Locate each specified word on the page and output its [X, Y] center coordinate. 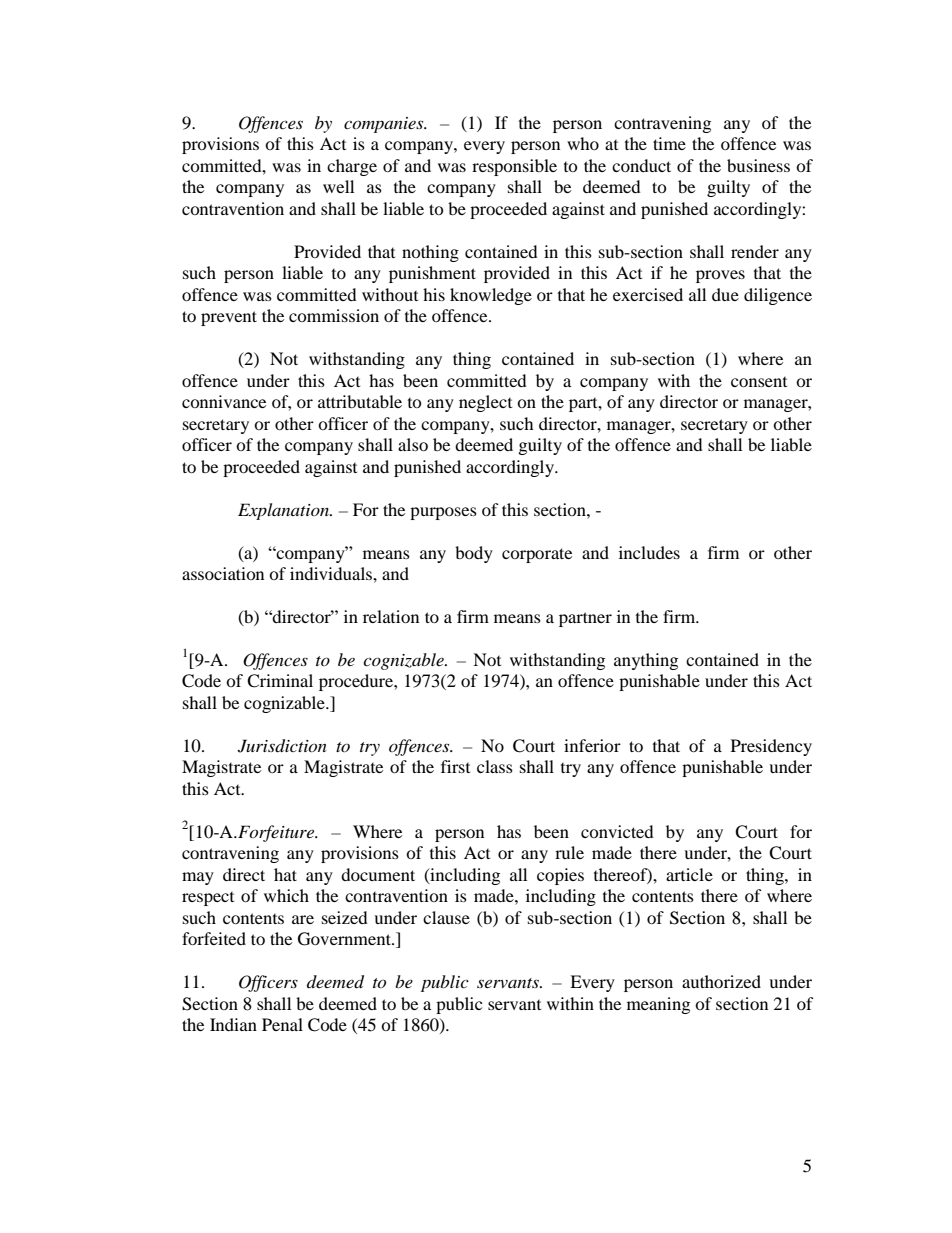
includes [649, 552]
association [223, 573]
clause [446, 917]
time [669, 143]
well [338, 186]
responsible [514, 167]
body [474, 554]
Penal [282, 1024]
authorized [721, 981]
